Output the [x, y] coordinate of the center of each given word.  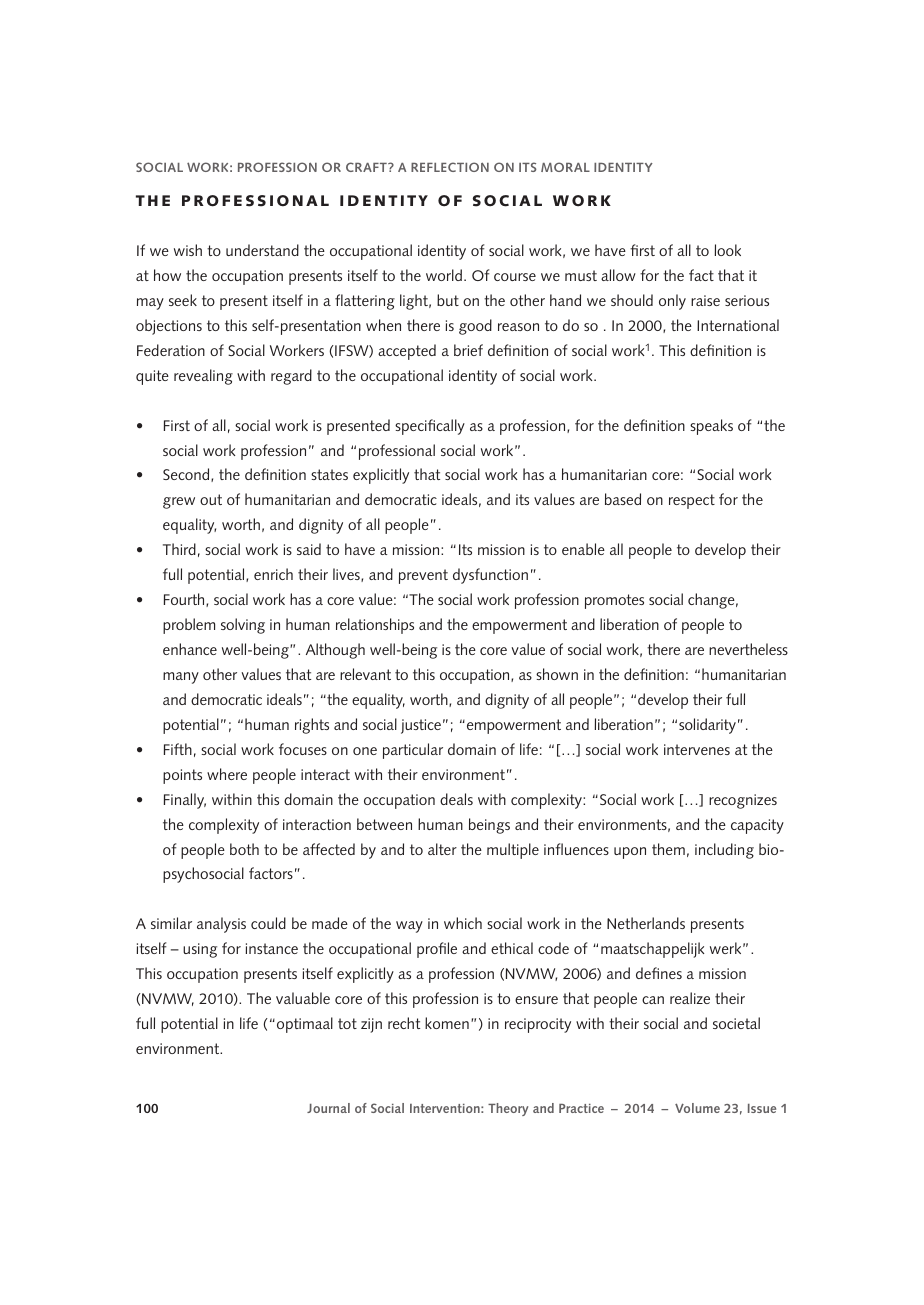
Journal [328, 1108]
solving [243, 626]
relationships [375, 626]
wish [188, 250]
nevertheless [748, 649]
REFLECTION [450, 167]
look [728, 250]
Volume [697, 1108]
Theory [508, 1109]
